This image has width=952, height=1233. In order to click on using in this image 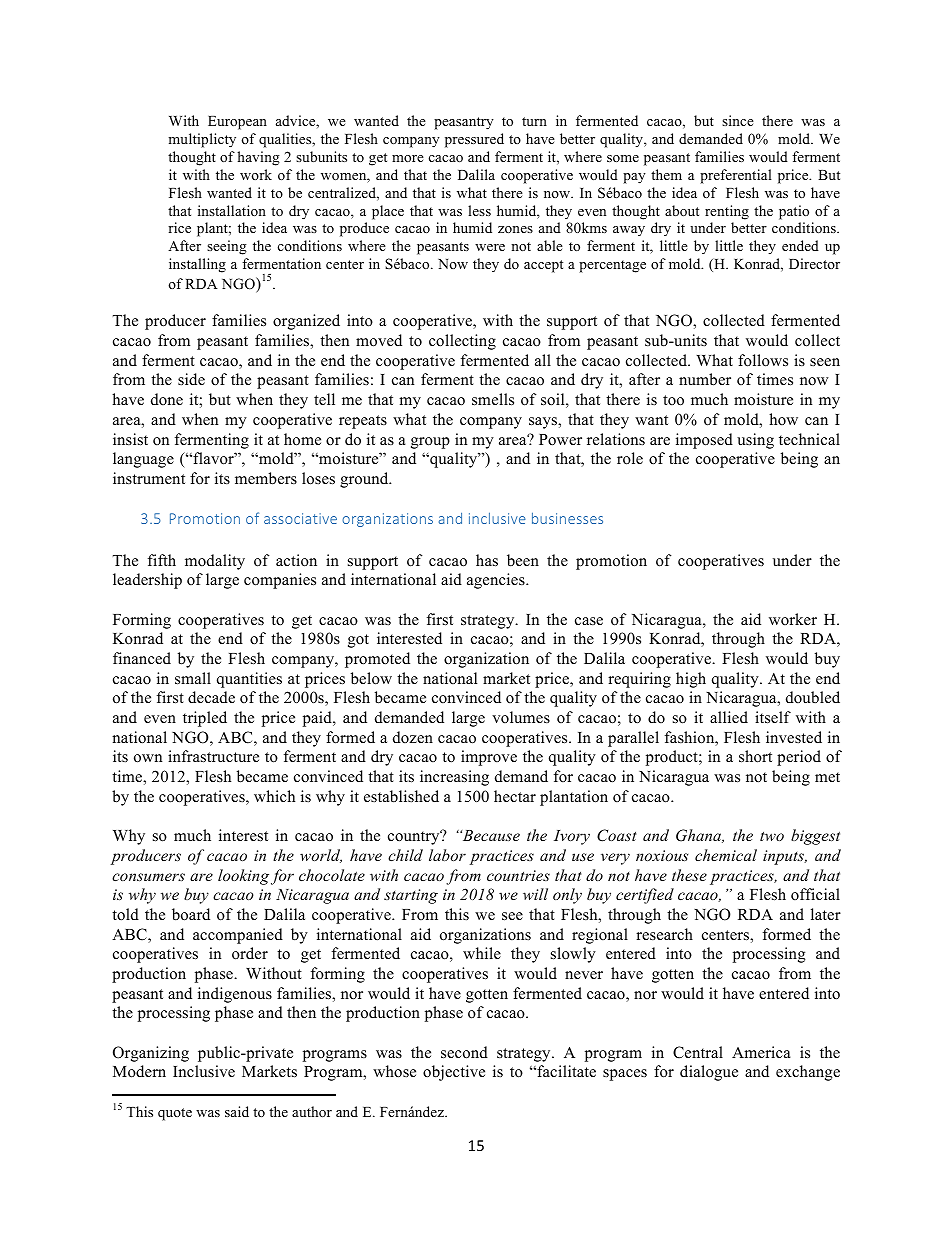, I will do `click(755, 441)`.
